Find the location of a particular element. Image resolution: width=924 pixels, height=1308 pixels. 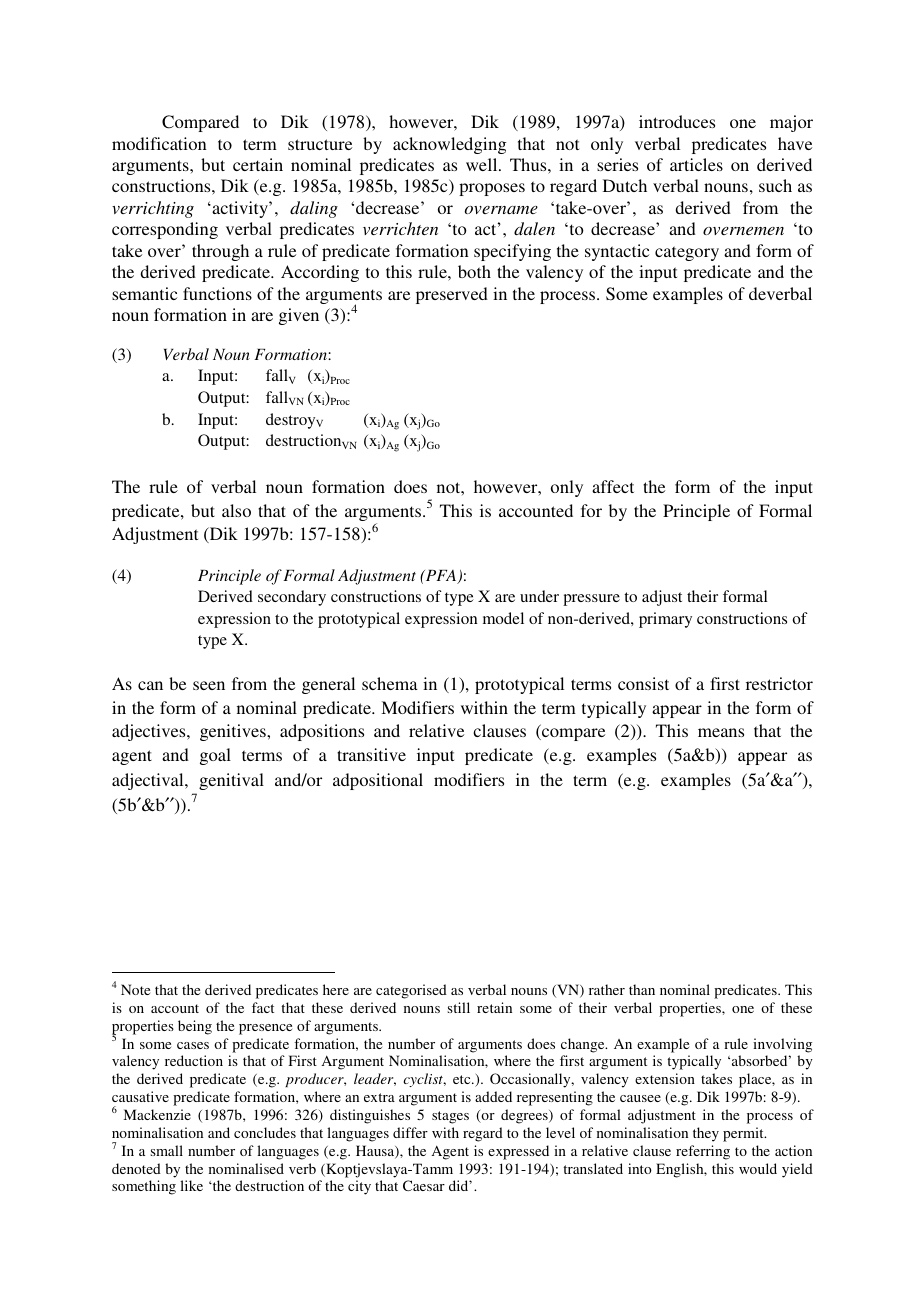

seen is located at coordinates (209, 685).
